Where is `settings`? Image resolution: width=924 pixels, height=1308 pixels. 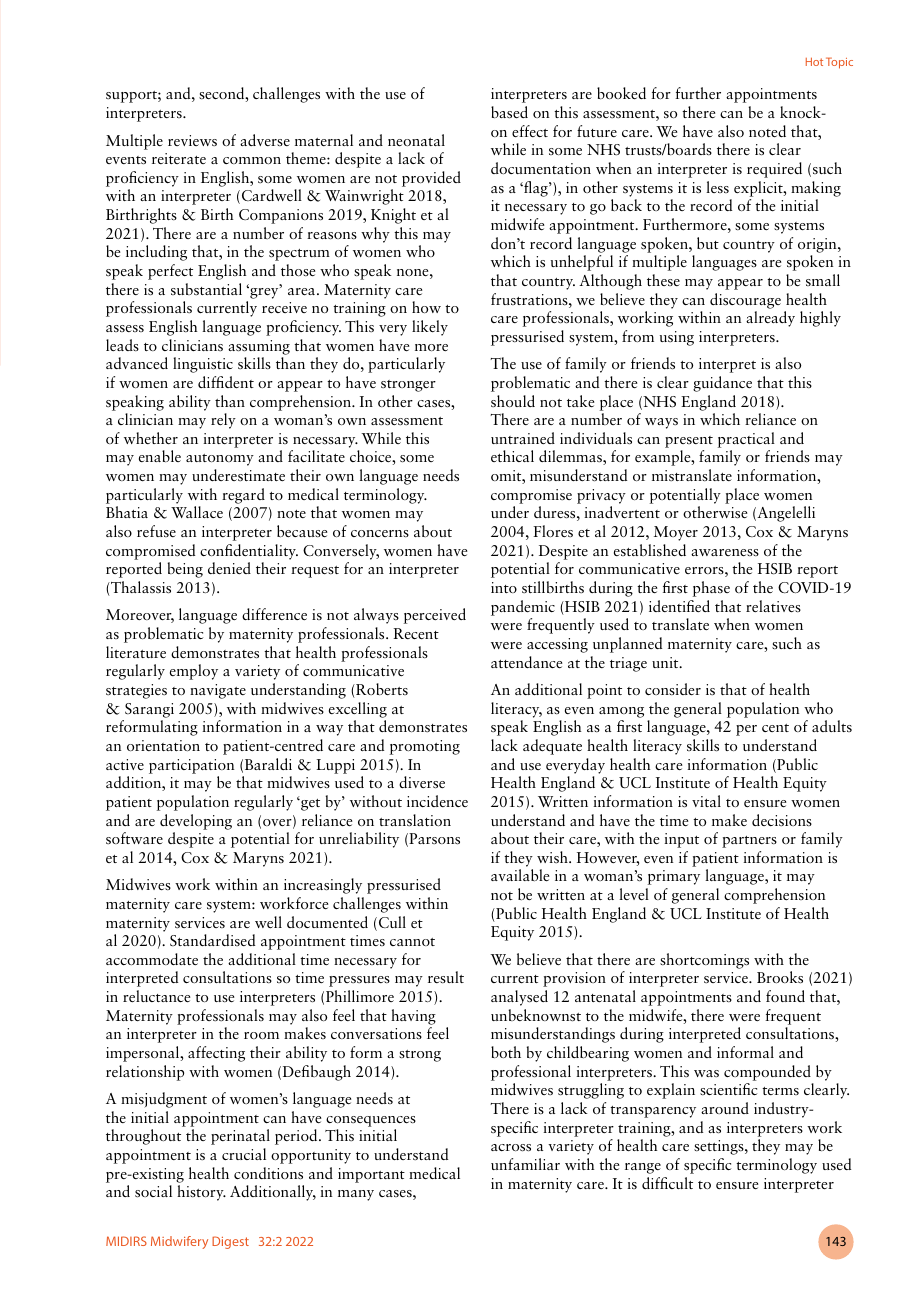 settings is located at coordinates (720, 1147).
